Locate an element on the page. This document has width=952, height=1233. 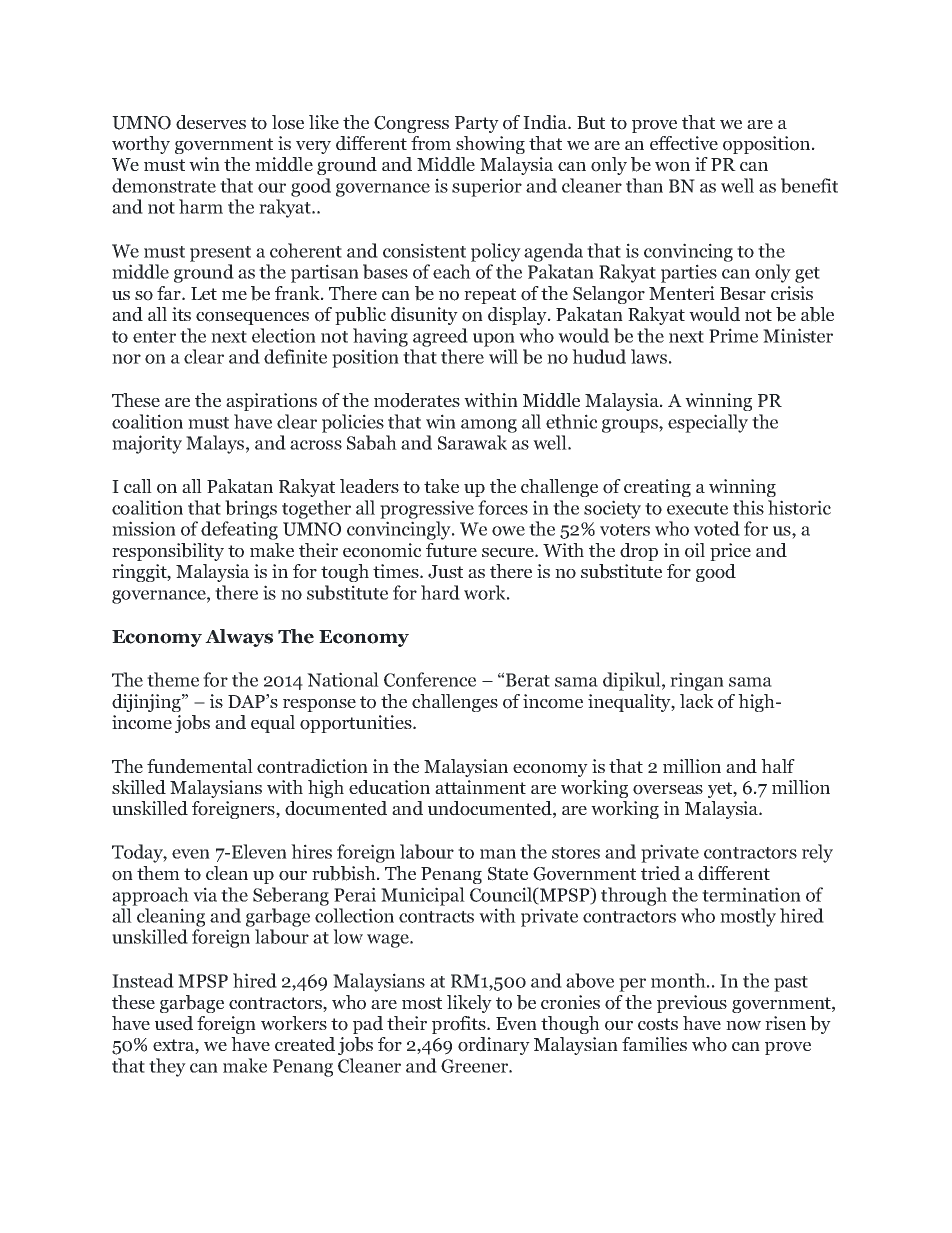
fundemental is located at coordinates (200, 766).
